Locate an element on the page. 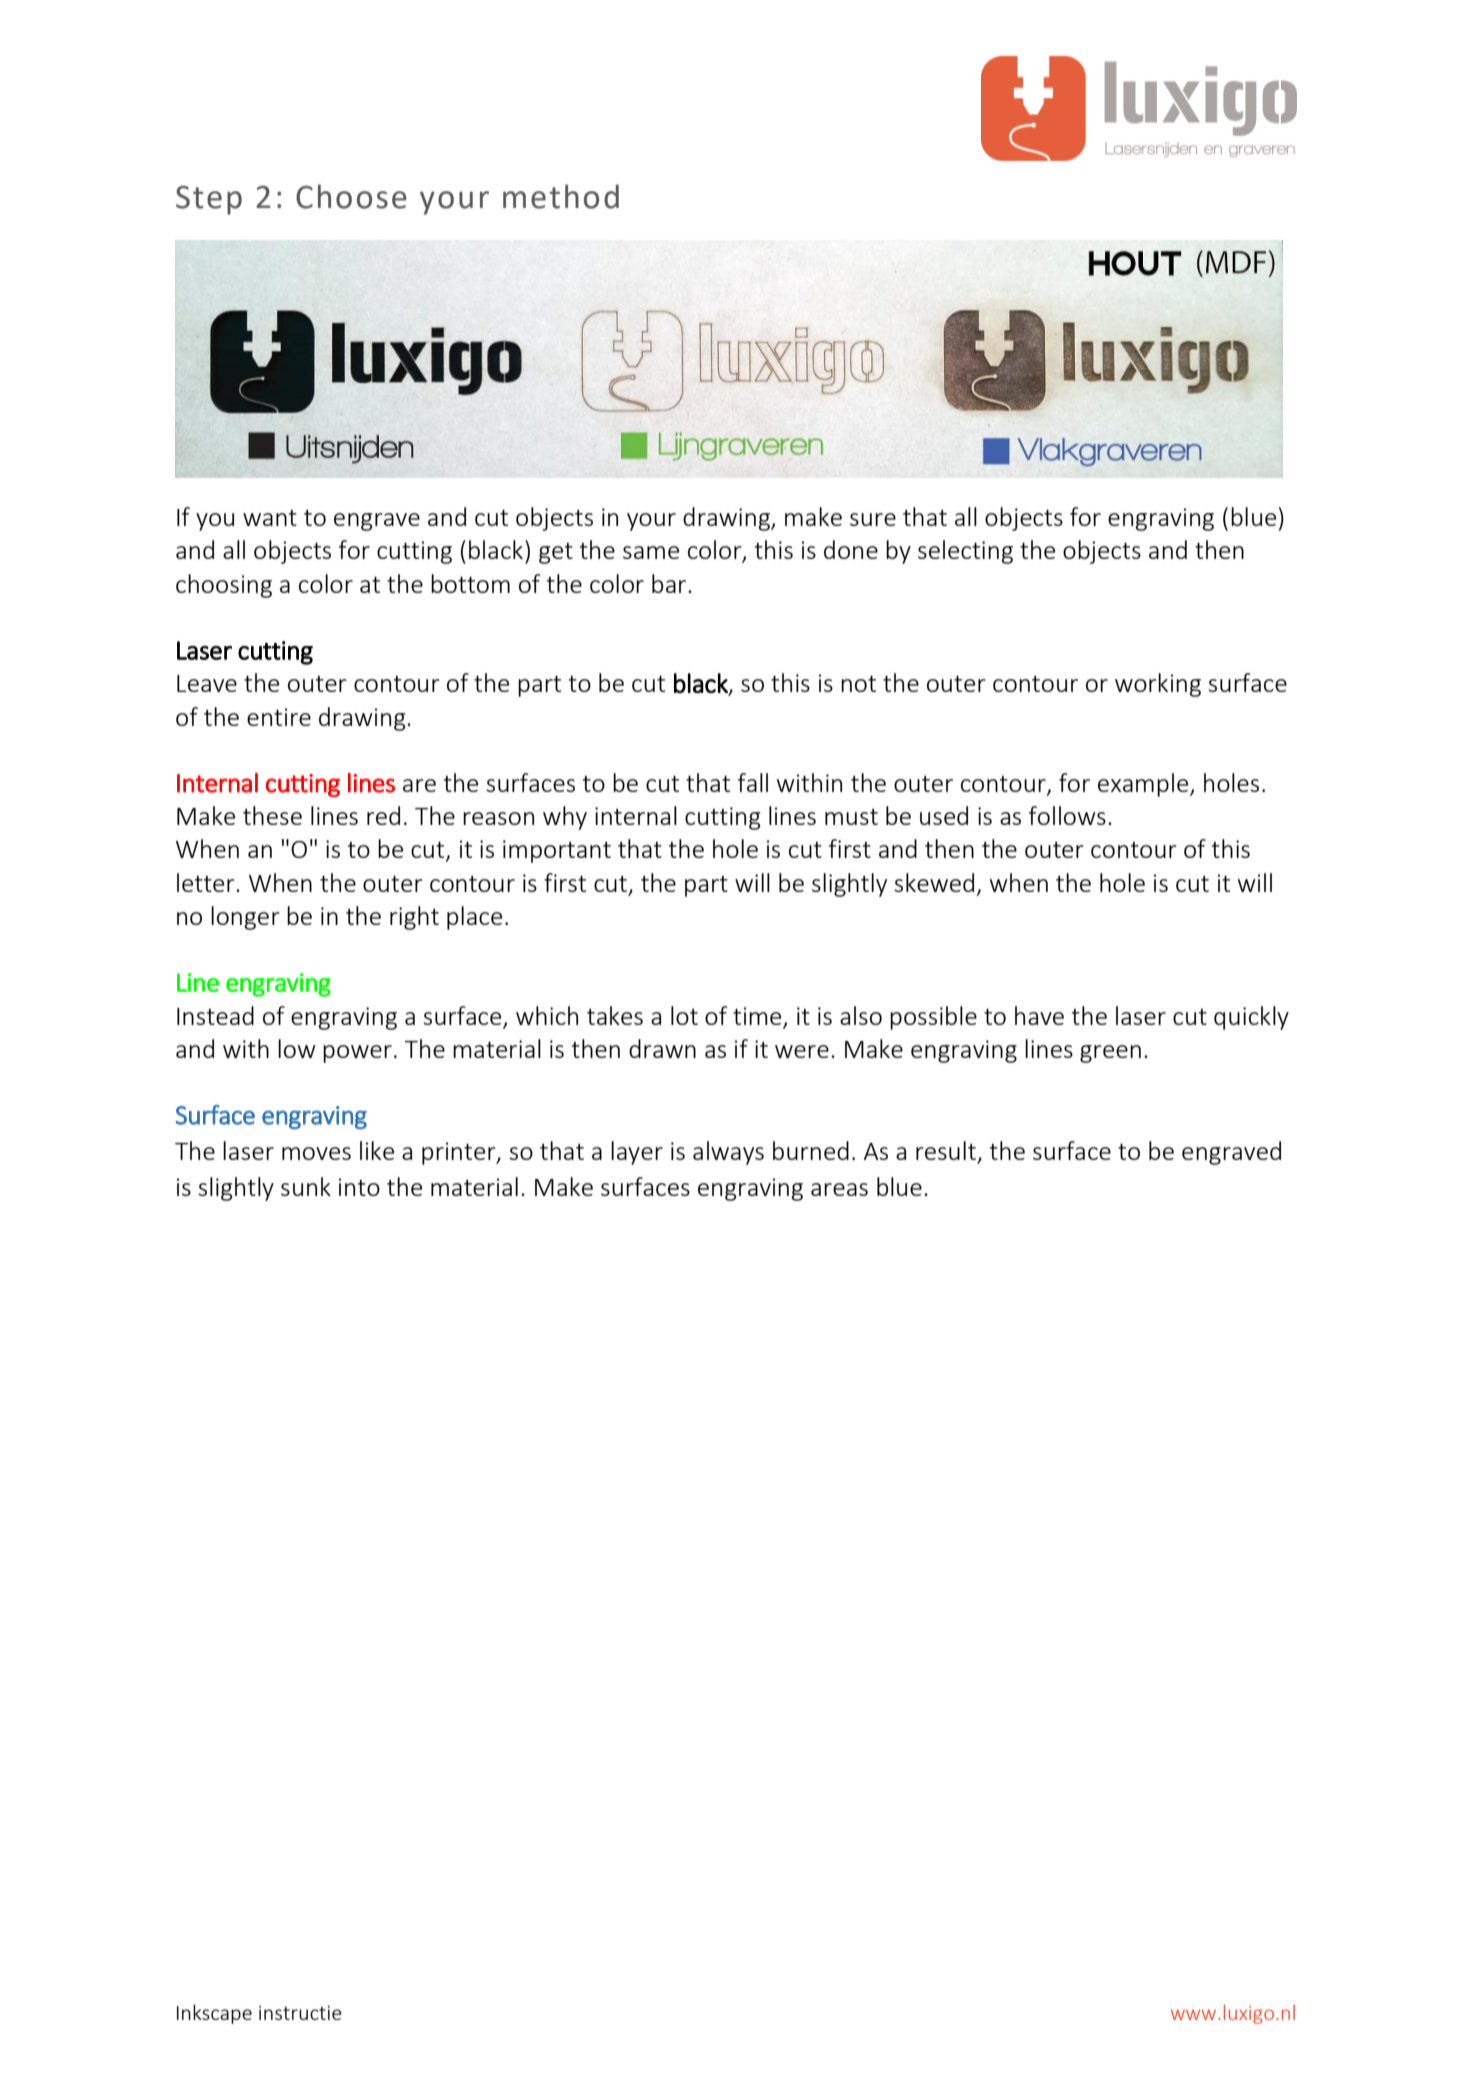 This document has height=2082, width=1472. moves is located at coordinates (316, 1153).
